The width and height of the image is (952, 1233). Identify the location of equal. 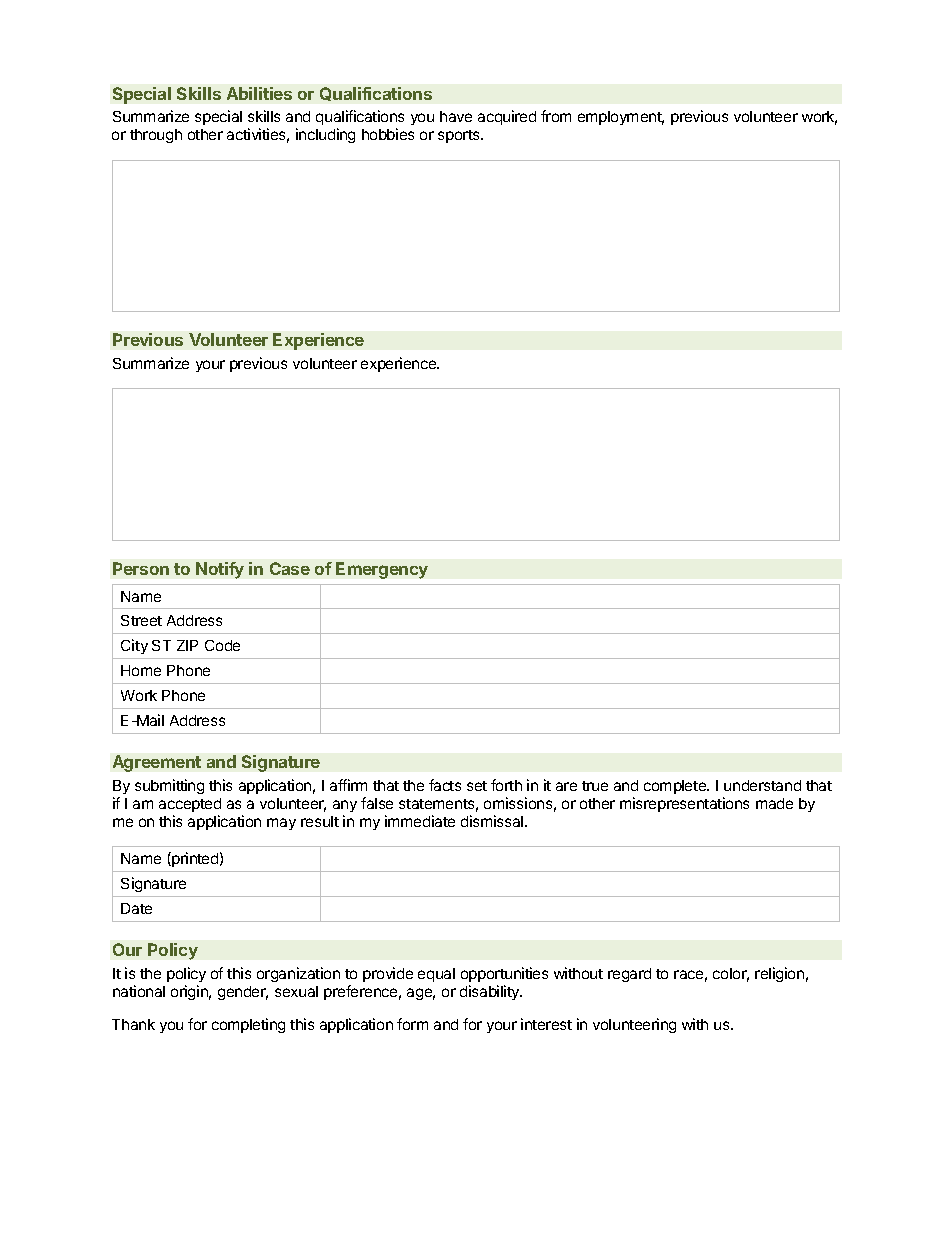
(436, 975).
